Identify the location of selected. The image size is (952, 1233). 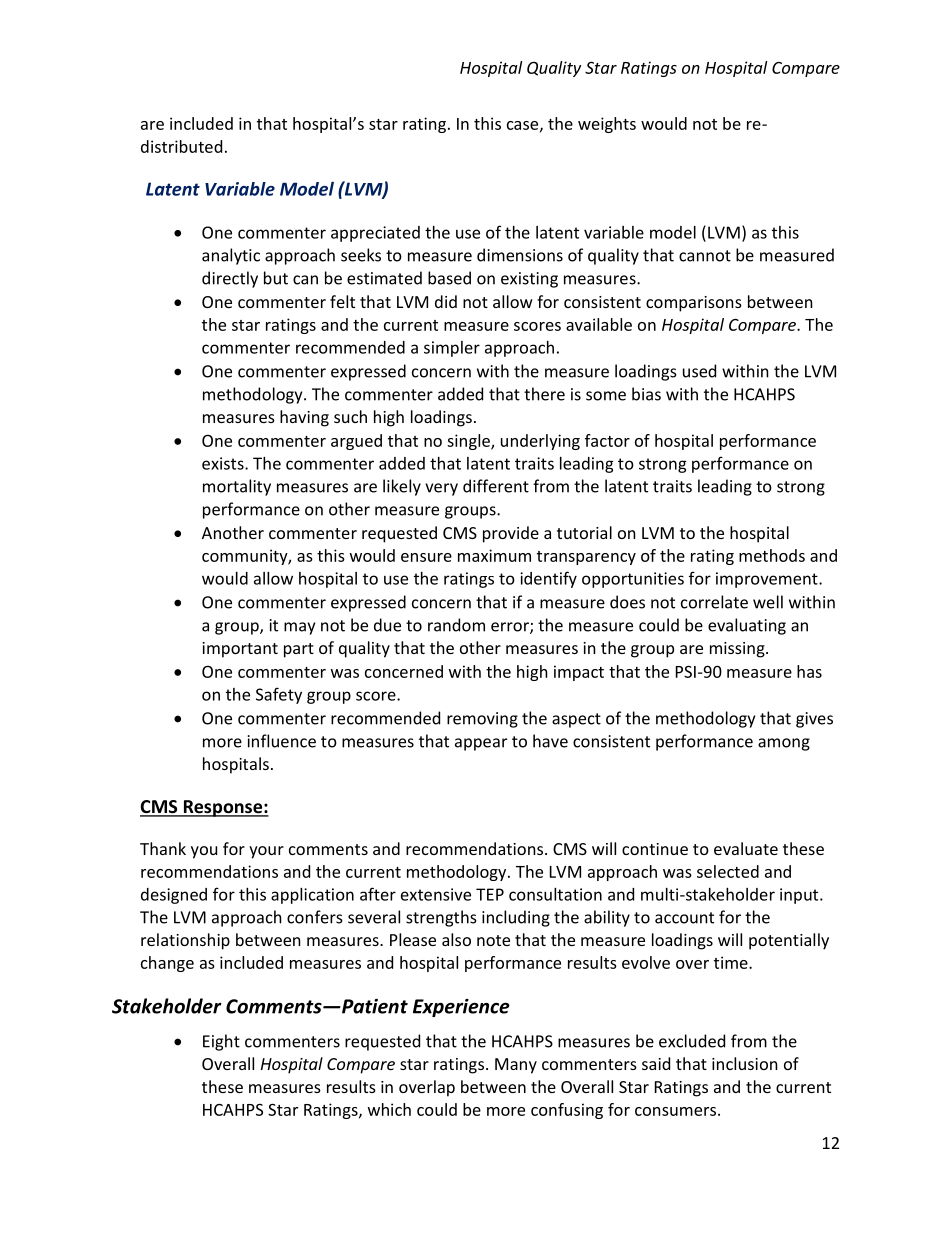
(728, 871).
